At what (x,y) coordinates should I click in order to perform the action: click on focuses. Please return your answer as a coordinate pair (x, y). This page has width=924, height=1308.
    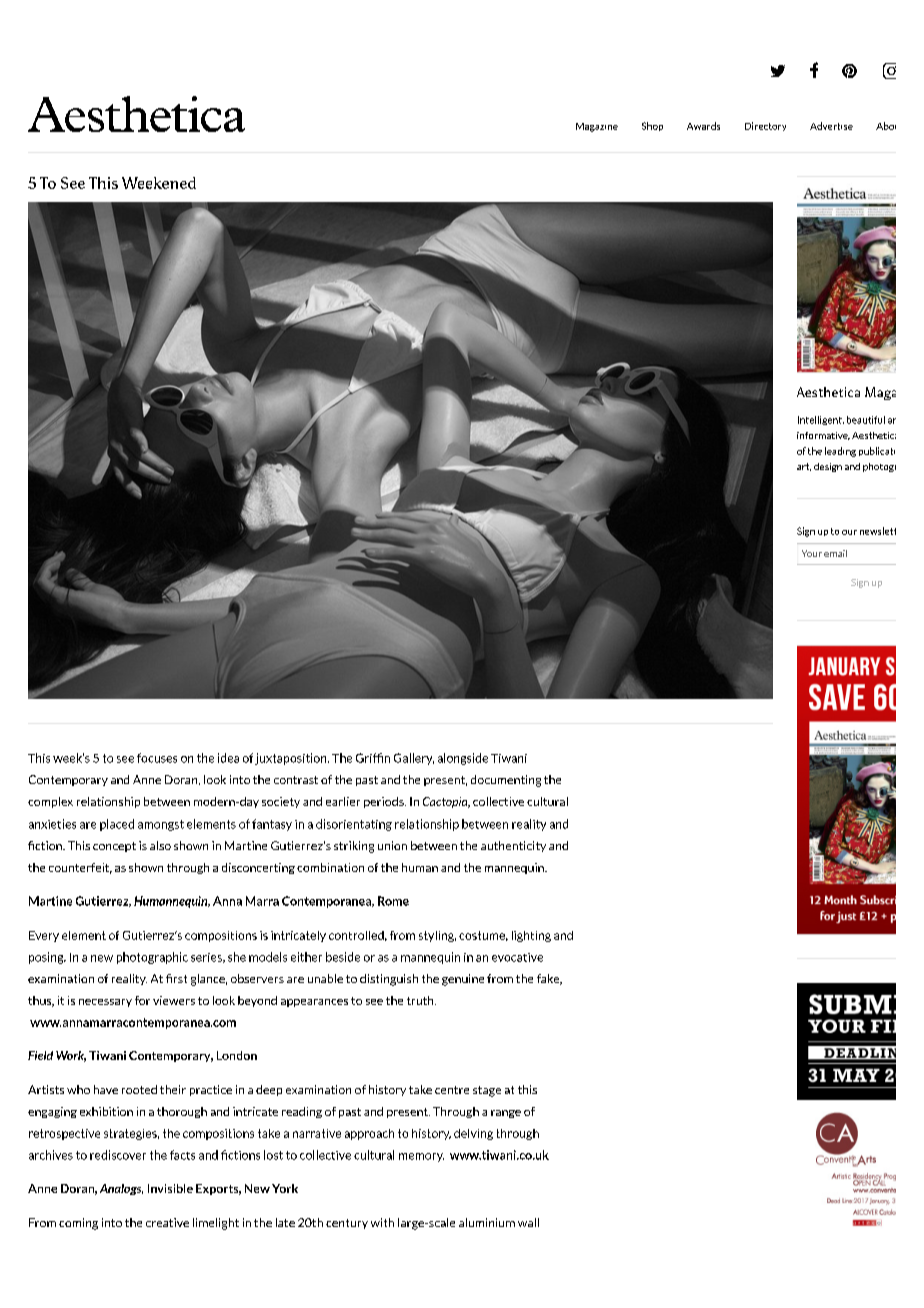
    Looking at the image, I should click on (157, 758).
